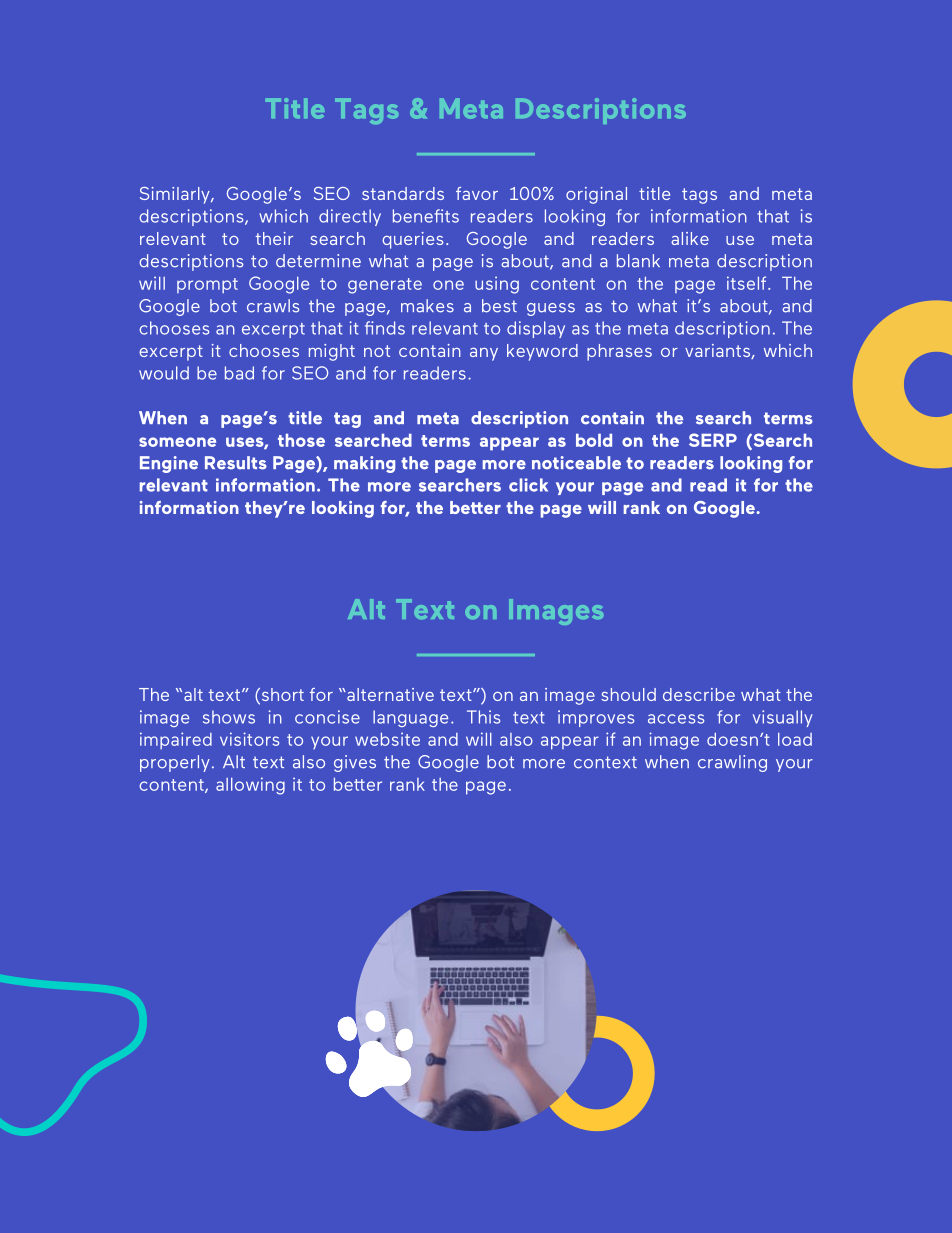  Describe the element at coordinates (699, 694) in the screenshot. I see `describe` at that location.
